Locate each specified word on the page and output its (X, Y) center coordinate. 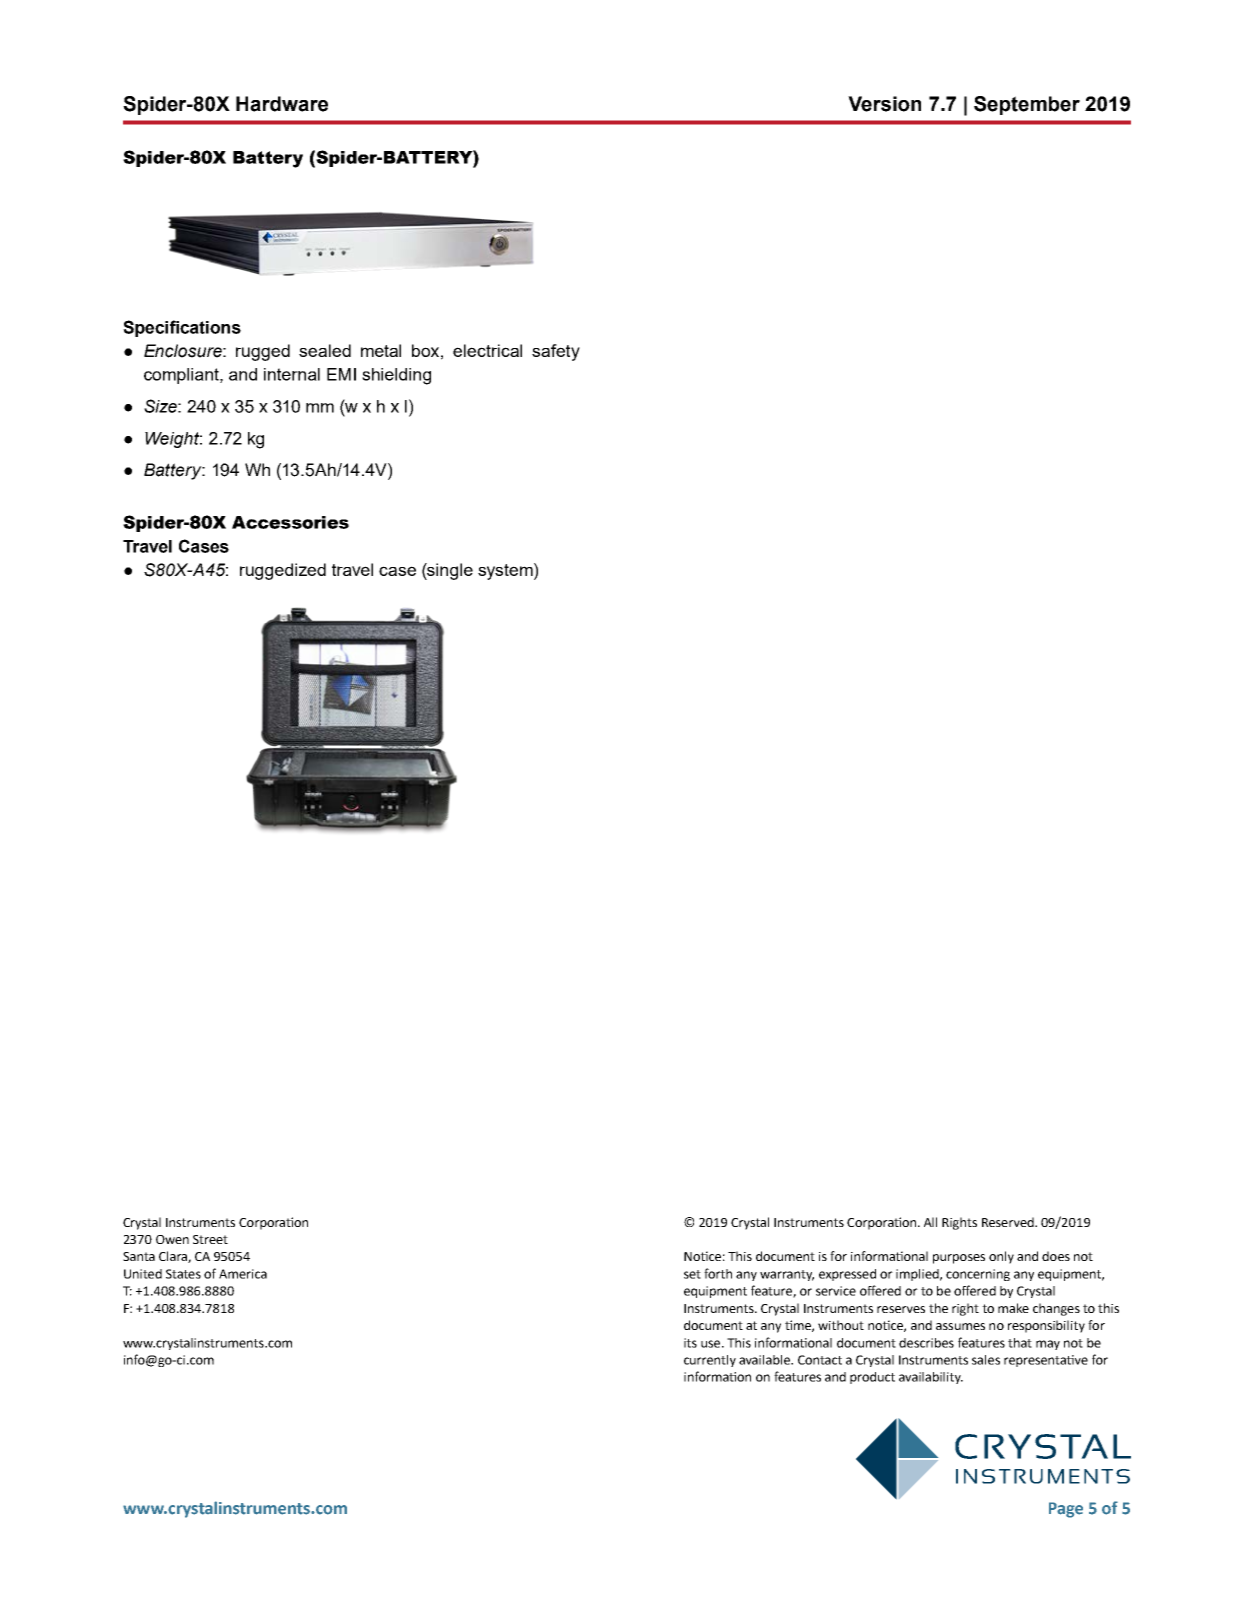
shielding (396, 376)
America (243, 1274)
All (930, 1222)
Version (884, 104)
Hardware (282, 104)
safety (556, 352)
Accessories (290, 522)
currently (710, 1361)
